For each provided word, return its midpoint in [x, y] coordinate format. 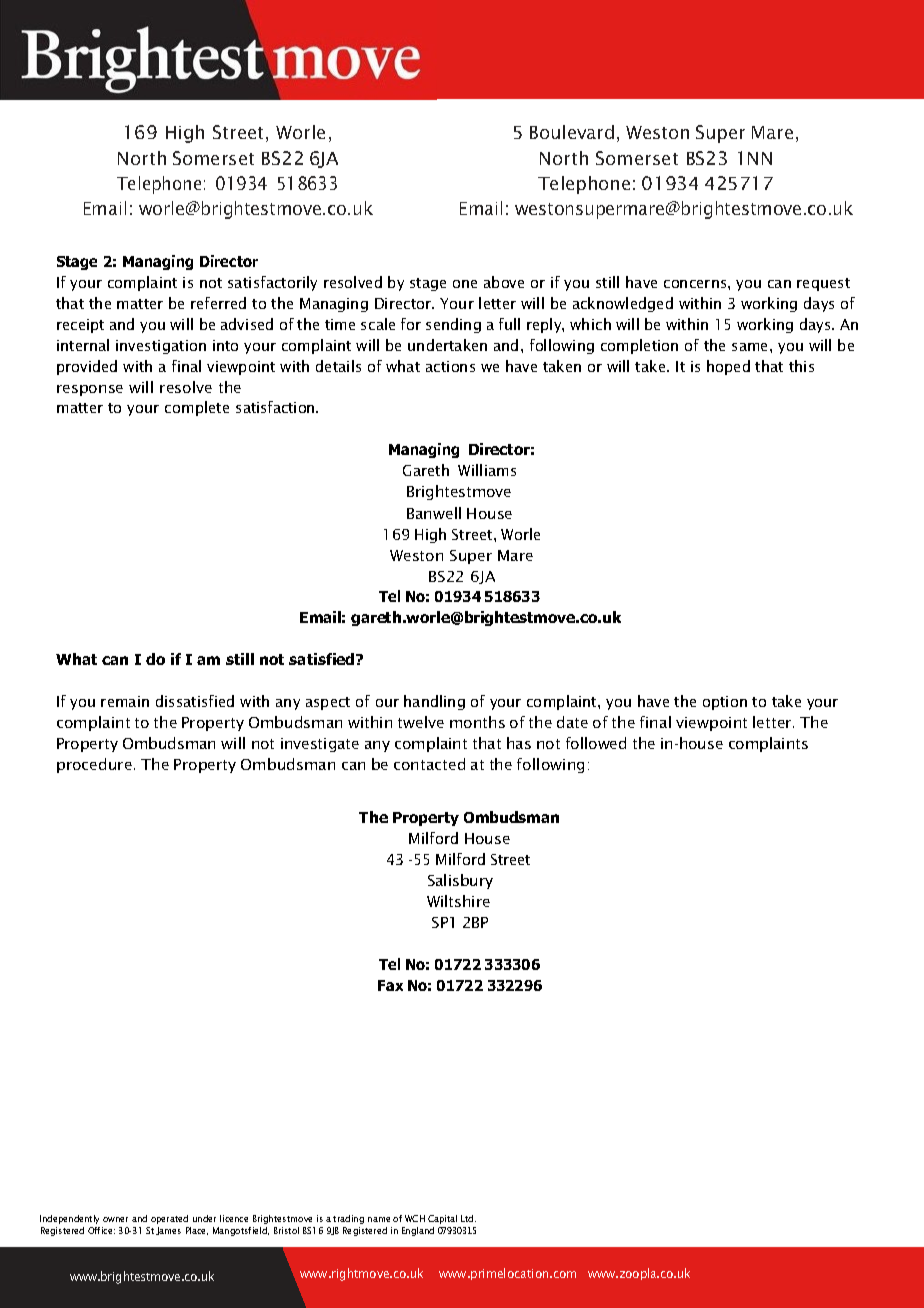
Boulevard [572, 132]
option [725, 703]
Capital [442, 1219]
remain [125, 701]
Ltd [468, 1218]
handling [434, 702]
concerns [696, 284]
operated [169, 1219]
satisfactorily [272, 283]
